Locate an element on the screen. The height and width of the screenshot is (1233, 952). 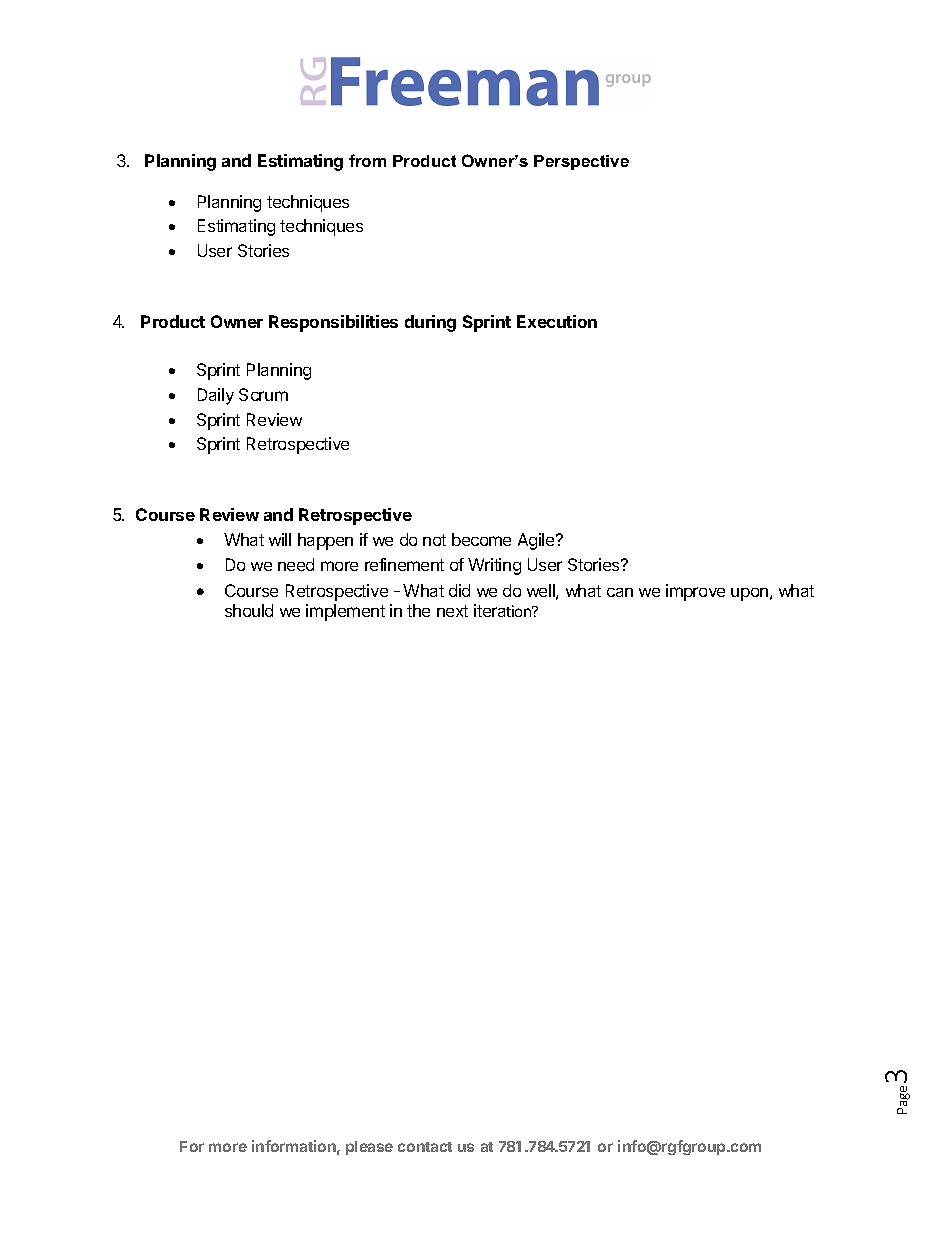
Perspective is located at coordinates (581, 162).
